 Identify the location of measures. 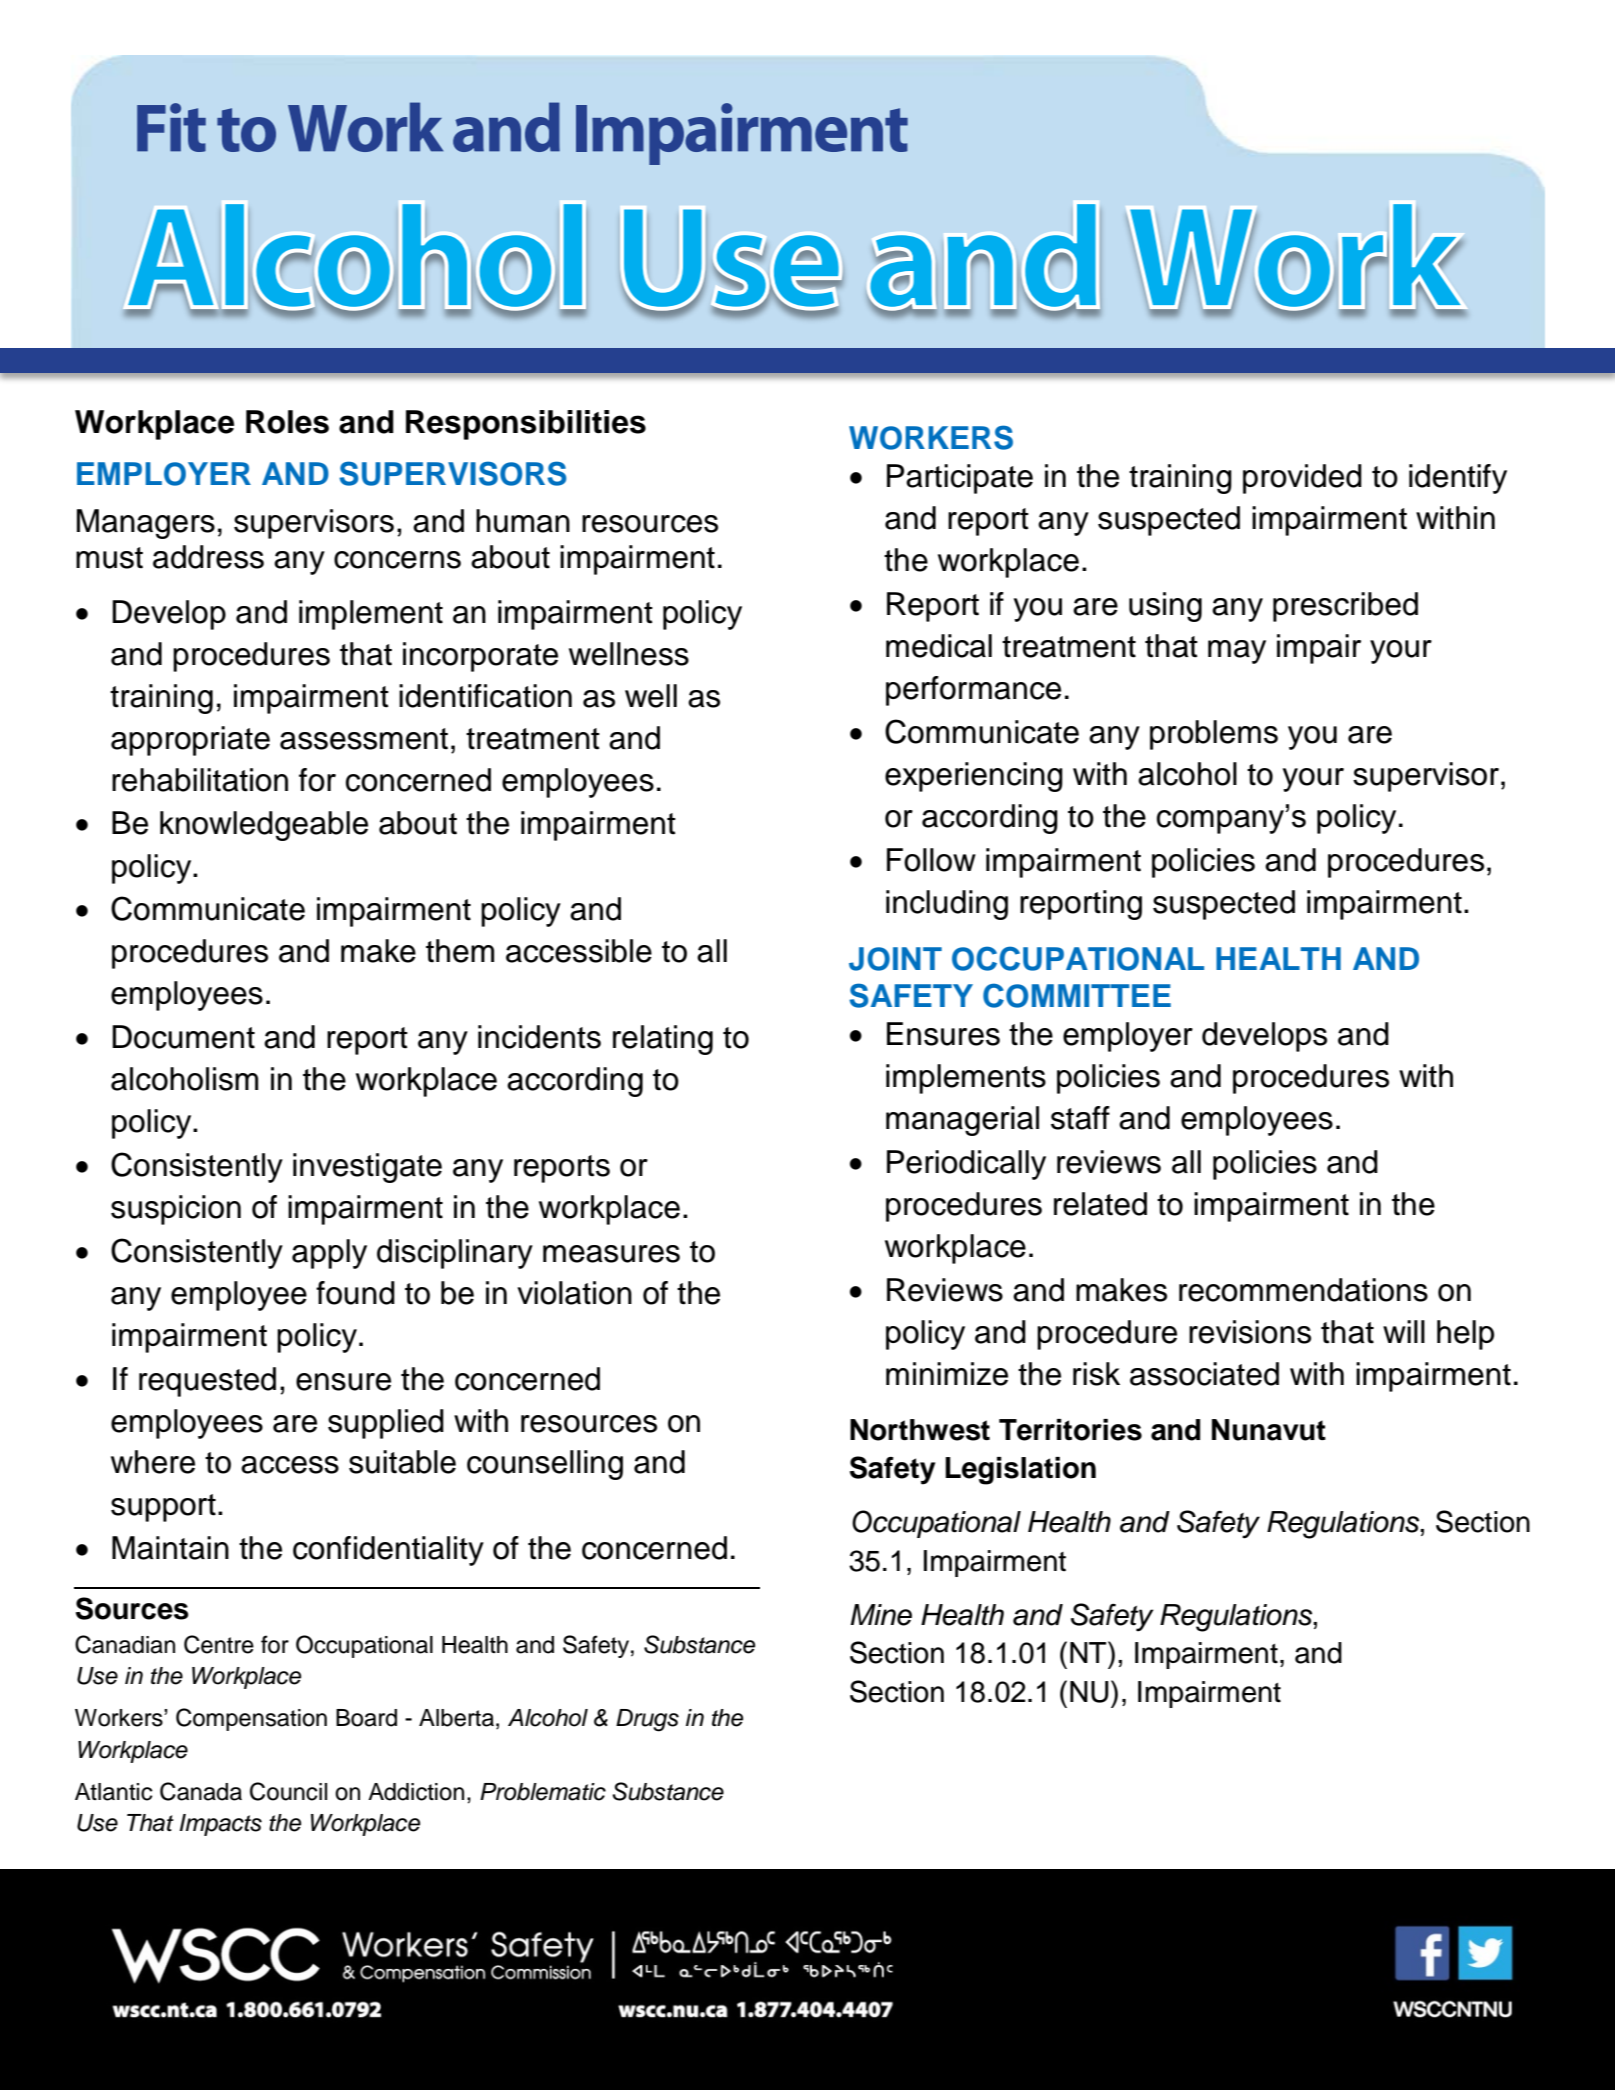
(611, 1254).
